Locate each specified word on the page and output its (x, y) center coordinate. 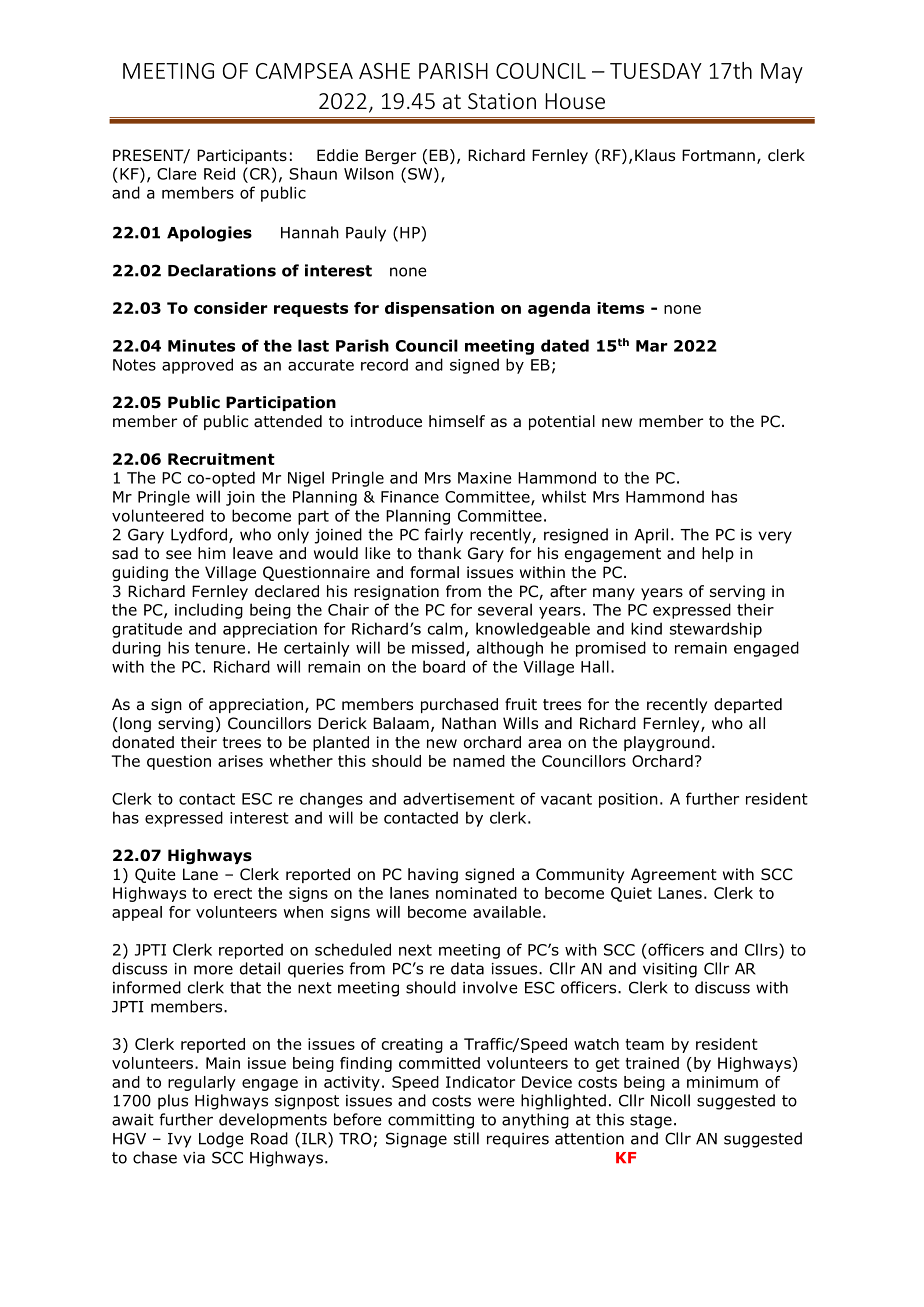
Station (502, 101)
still (466, 1138)
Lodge (221, 1140)
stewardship (716, 630)
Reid (219, 173)
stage (651, 1121)
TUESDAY (656, 71)
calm (445, 628)
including (209, 611)
